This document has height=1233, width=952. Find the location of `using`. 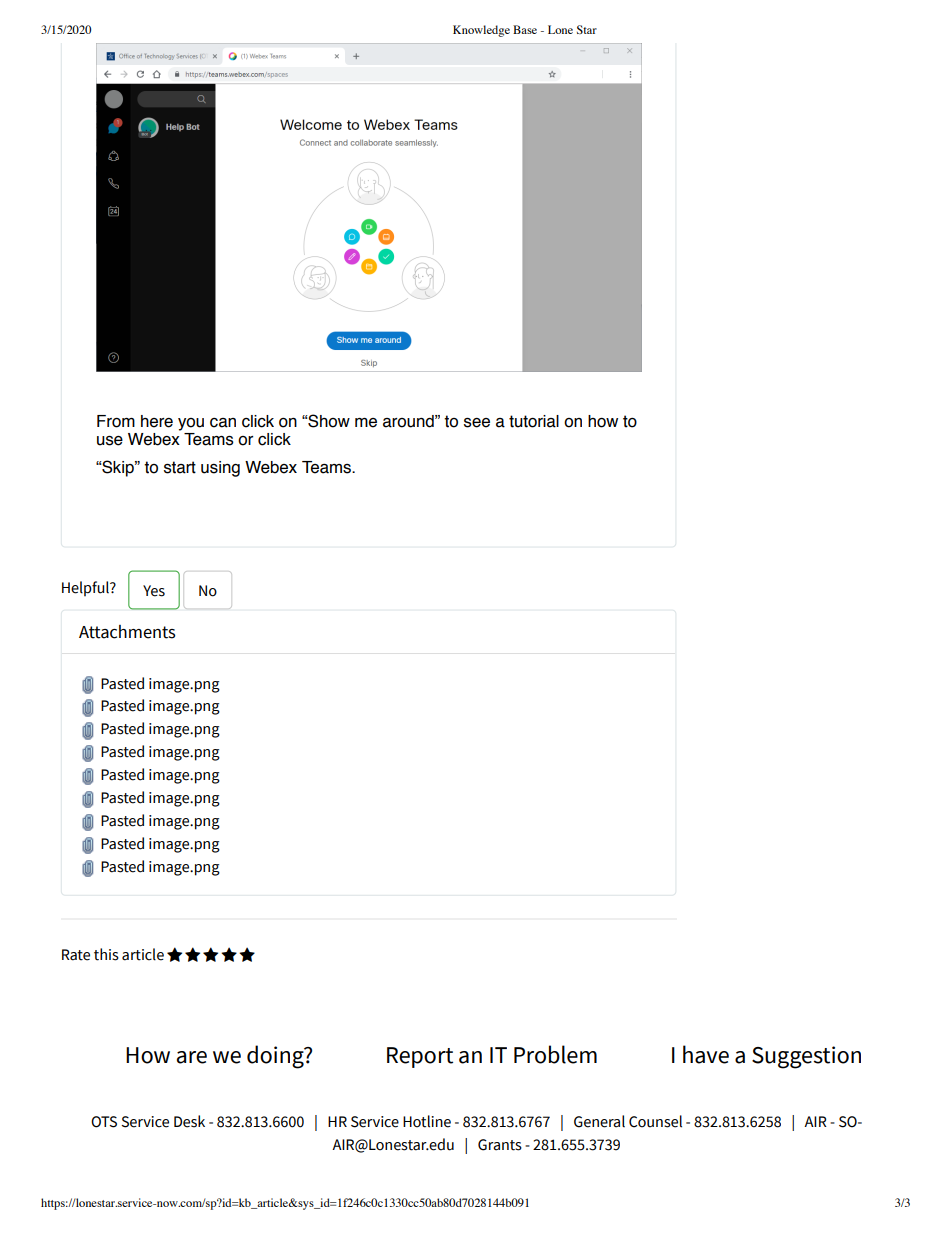

using is located at coordinates (220, 469).
